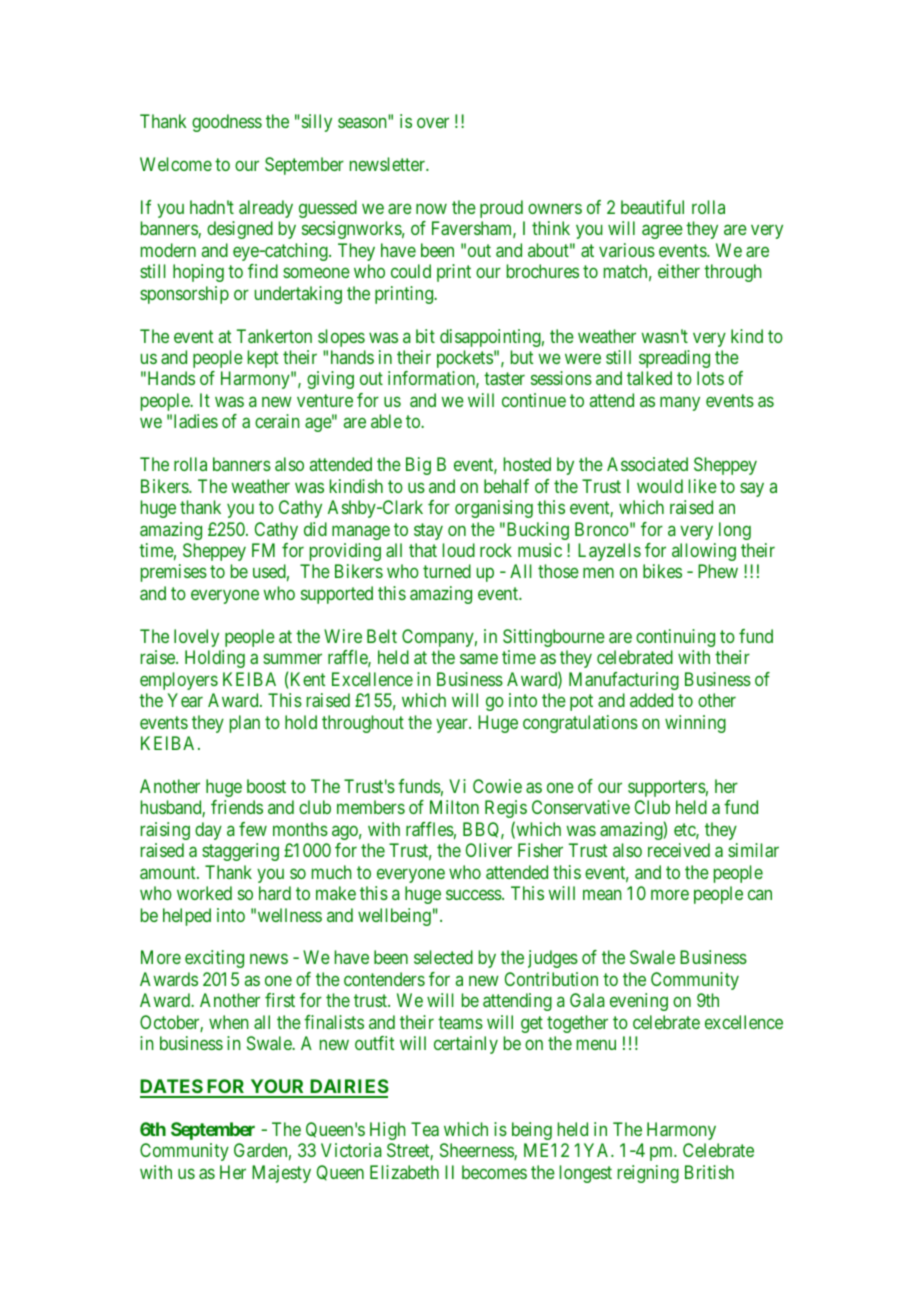 Image resolution: width=924 pixels, height=1308 pixels. What do you see at coordinates (494, 1172) in the document?
I see `becomes` at bounding box center [494, 1172].
